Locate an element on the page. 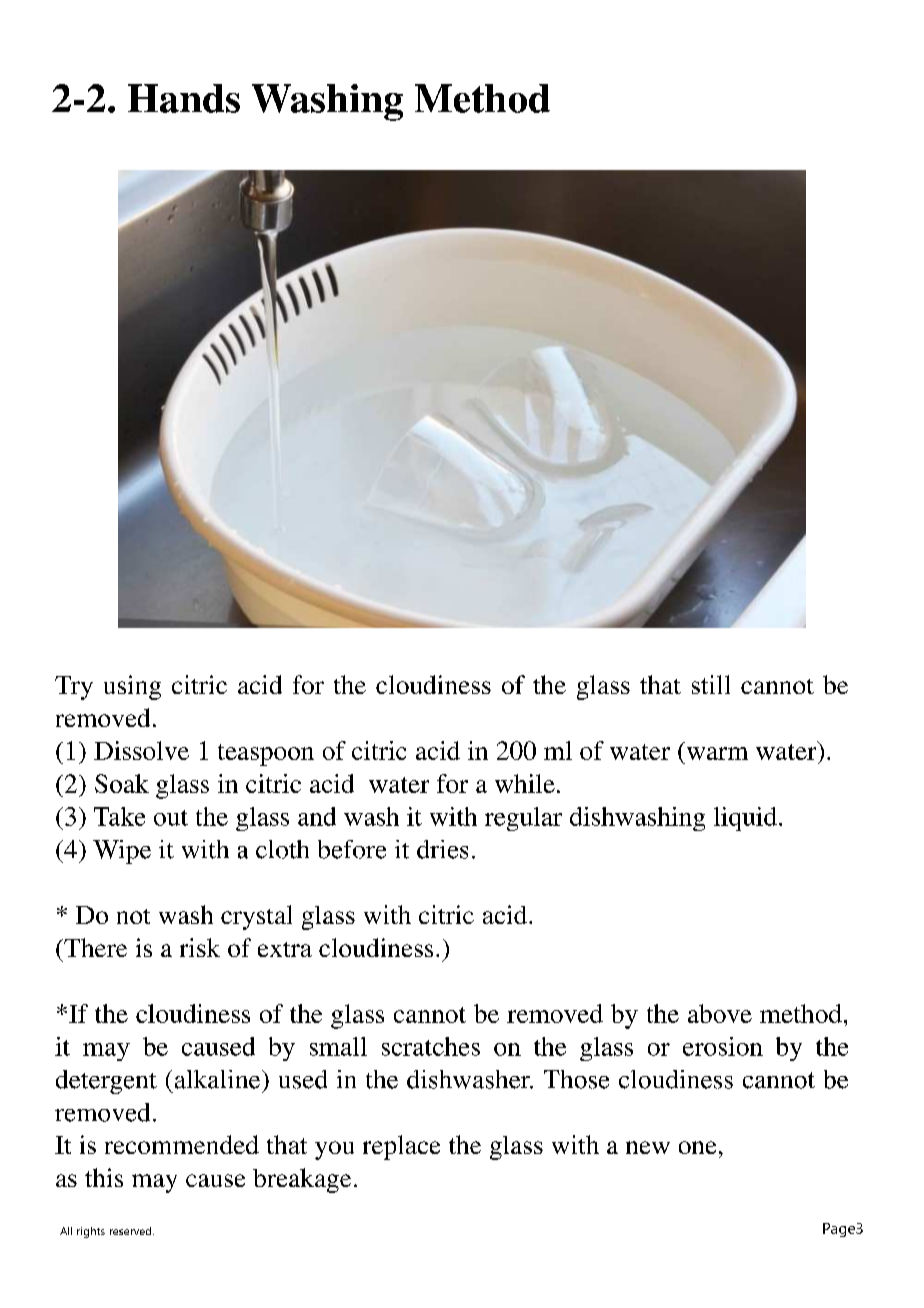  this is located at coordinates (104, 1177).
